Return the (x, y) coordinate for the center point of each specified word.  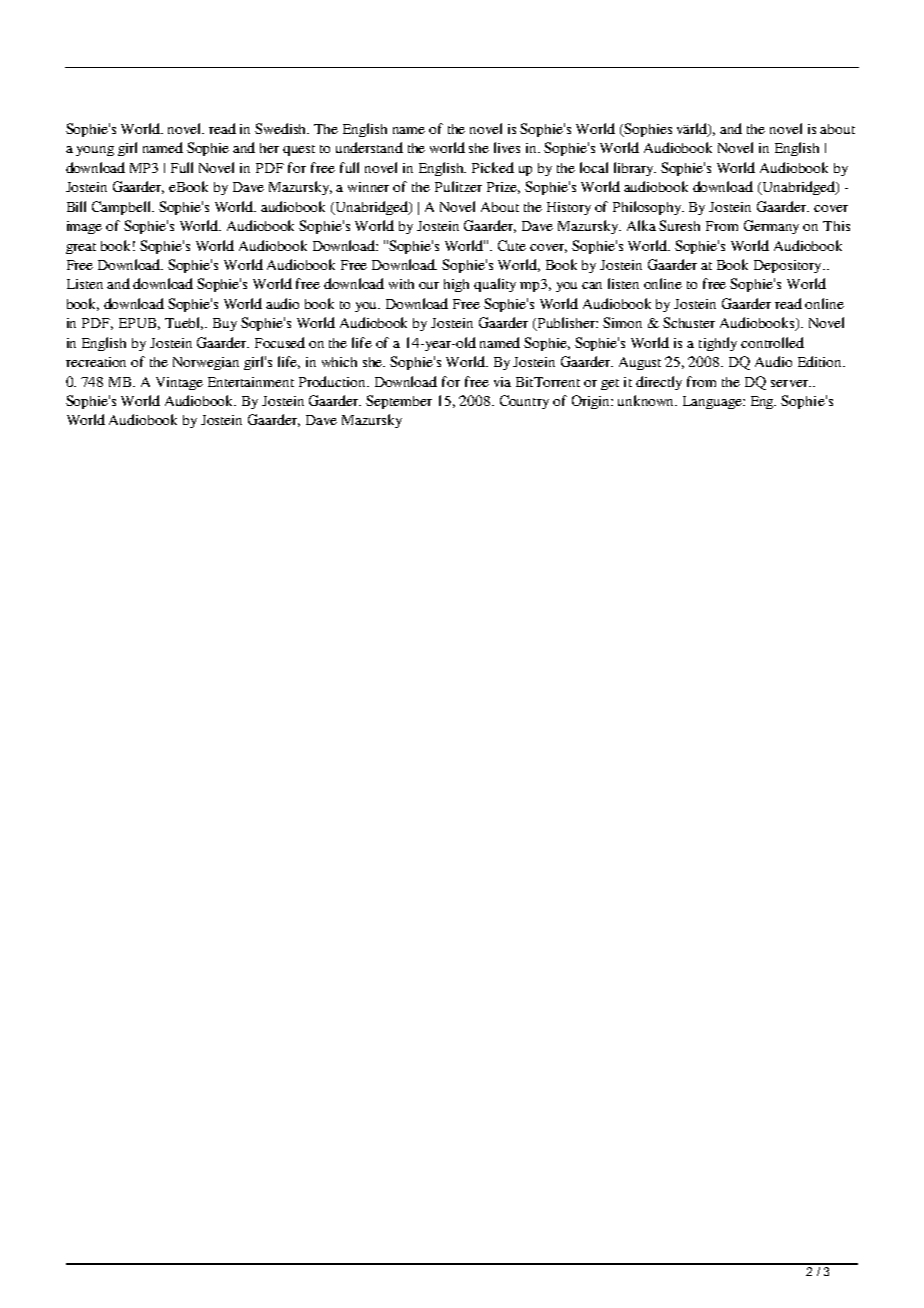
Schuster (689, 322)
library (635, 169)
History (569, 208)
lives (507, 147)
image (84, 227)
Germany (771, 227)
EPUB (139, 324)
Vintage (179, 383)
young (95, 151)
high (456, 285)
